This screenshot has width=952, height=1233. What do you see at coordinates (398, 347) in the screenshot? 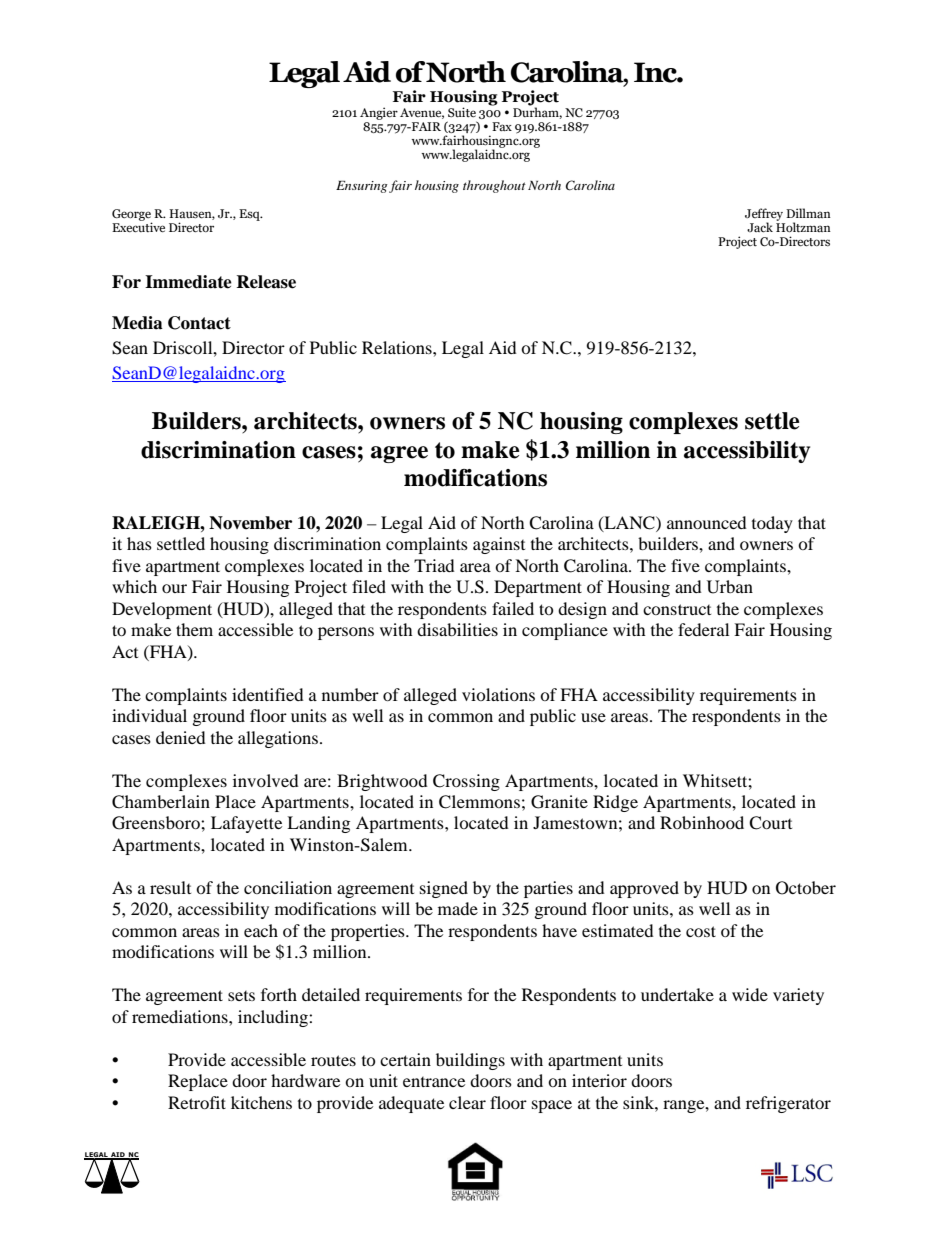
I see `Relations` at bounding box center [398, 347].
